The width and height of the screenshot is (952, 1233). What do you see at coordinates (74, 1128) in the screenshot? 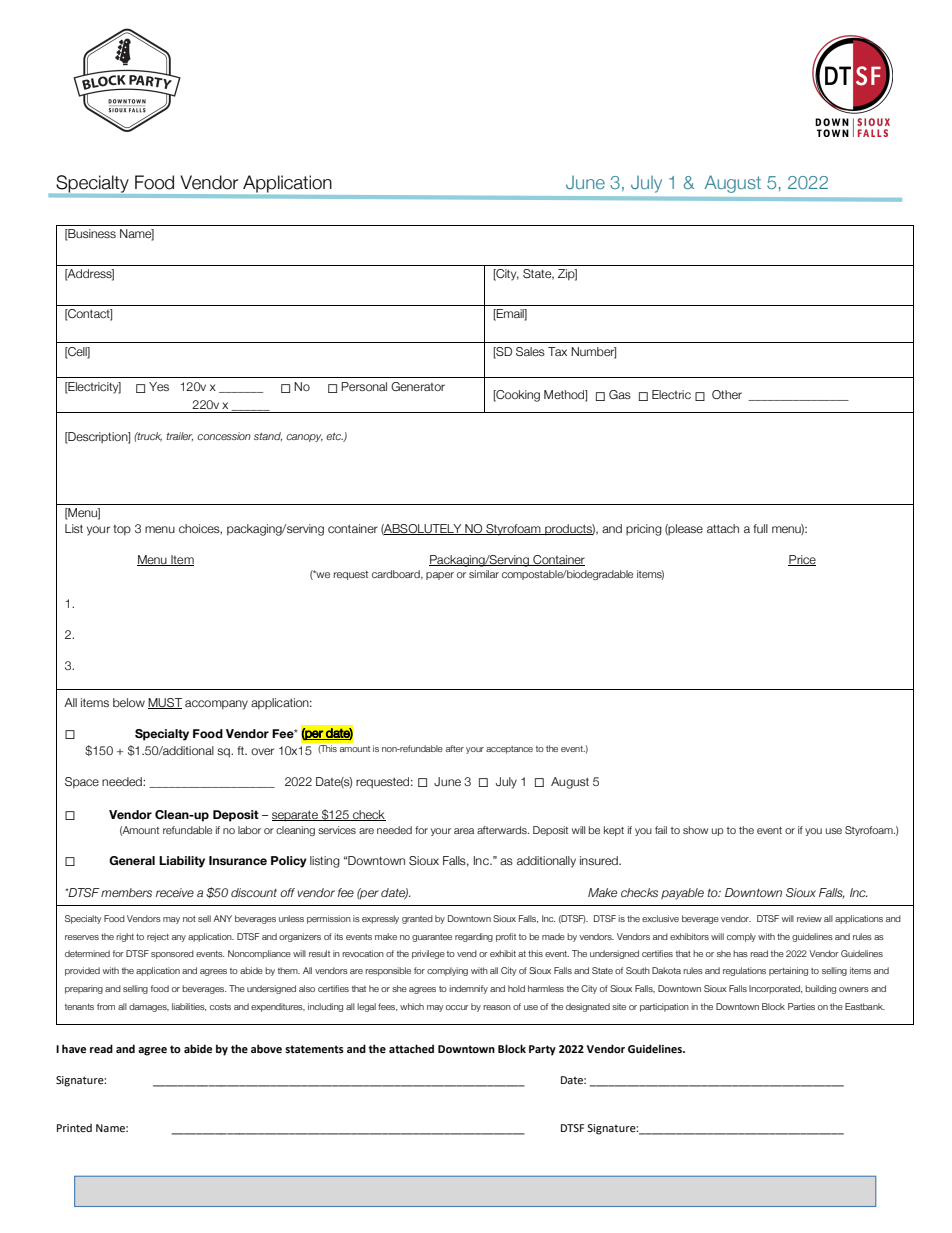
I see `Printed` at bounding box center [74, 1128].
